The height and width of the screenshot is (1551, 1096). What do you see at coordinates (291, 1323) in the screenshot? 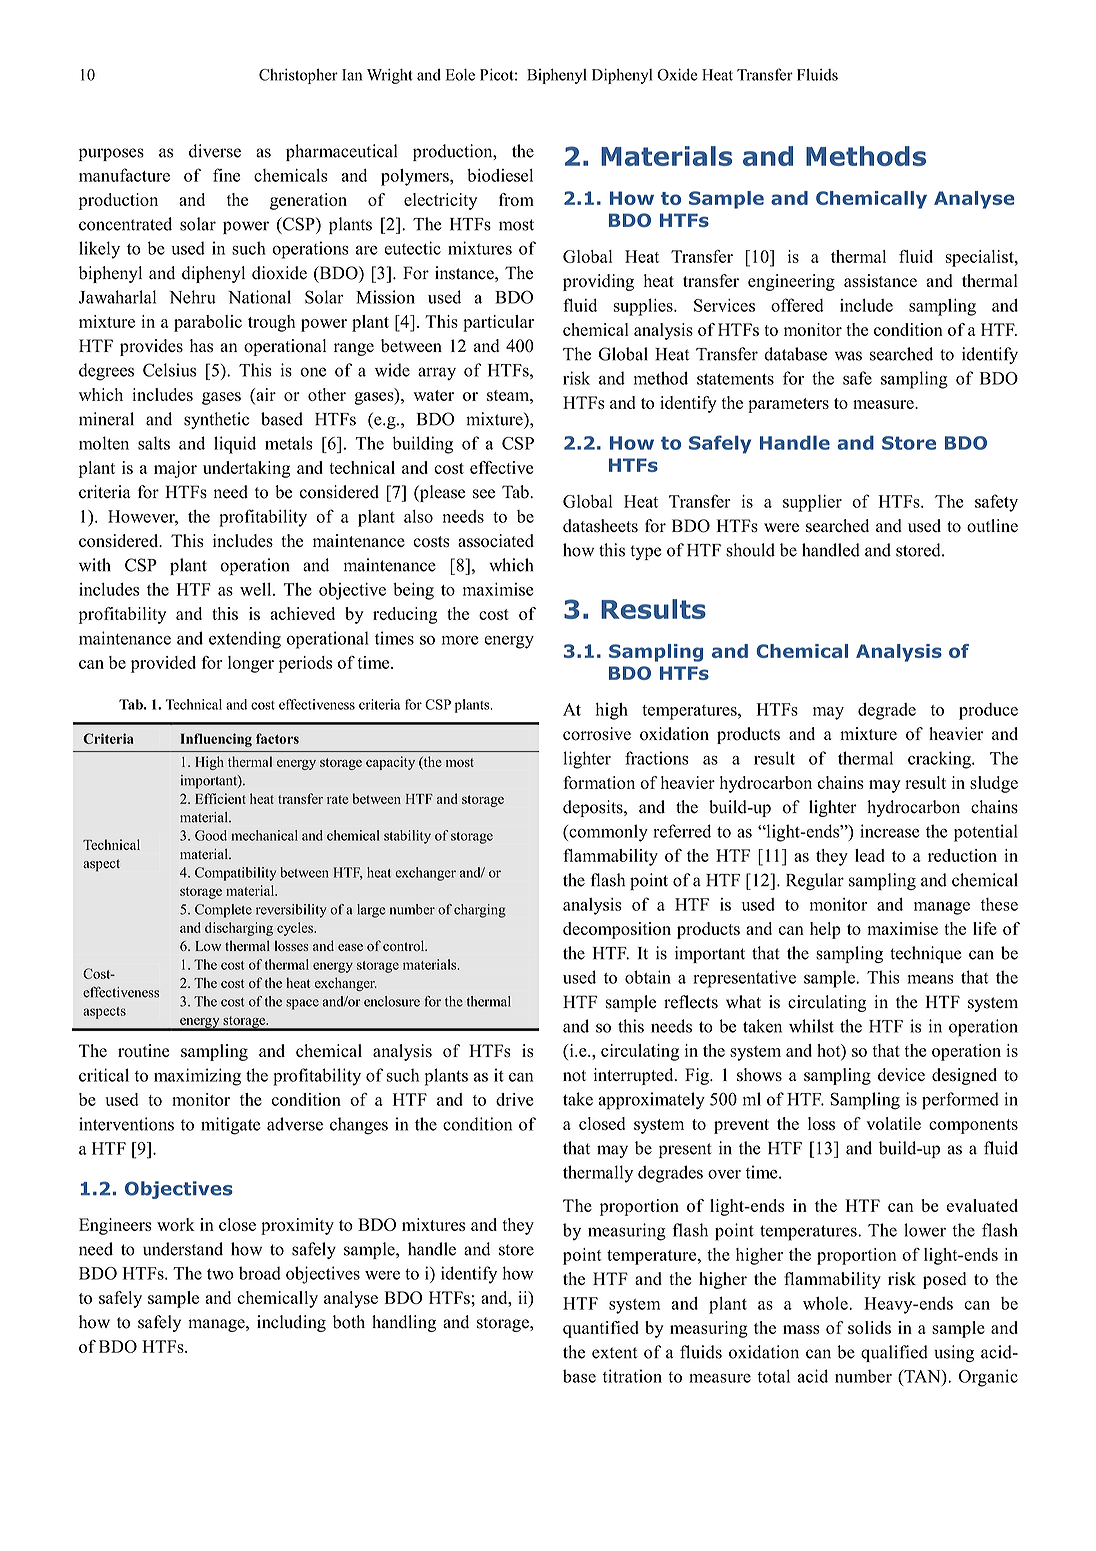
I see `including` at bounding box center [291, 1323].
